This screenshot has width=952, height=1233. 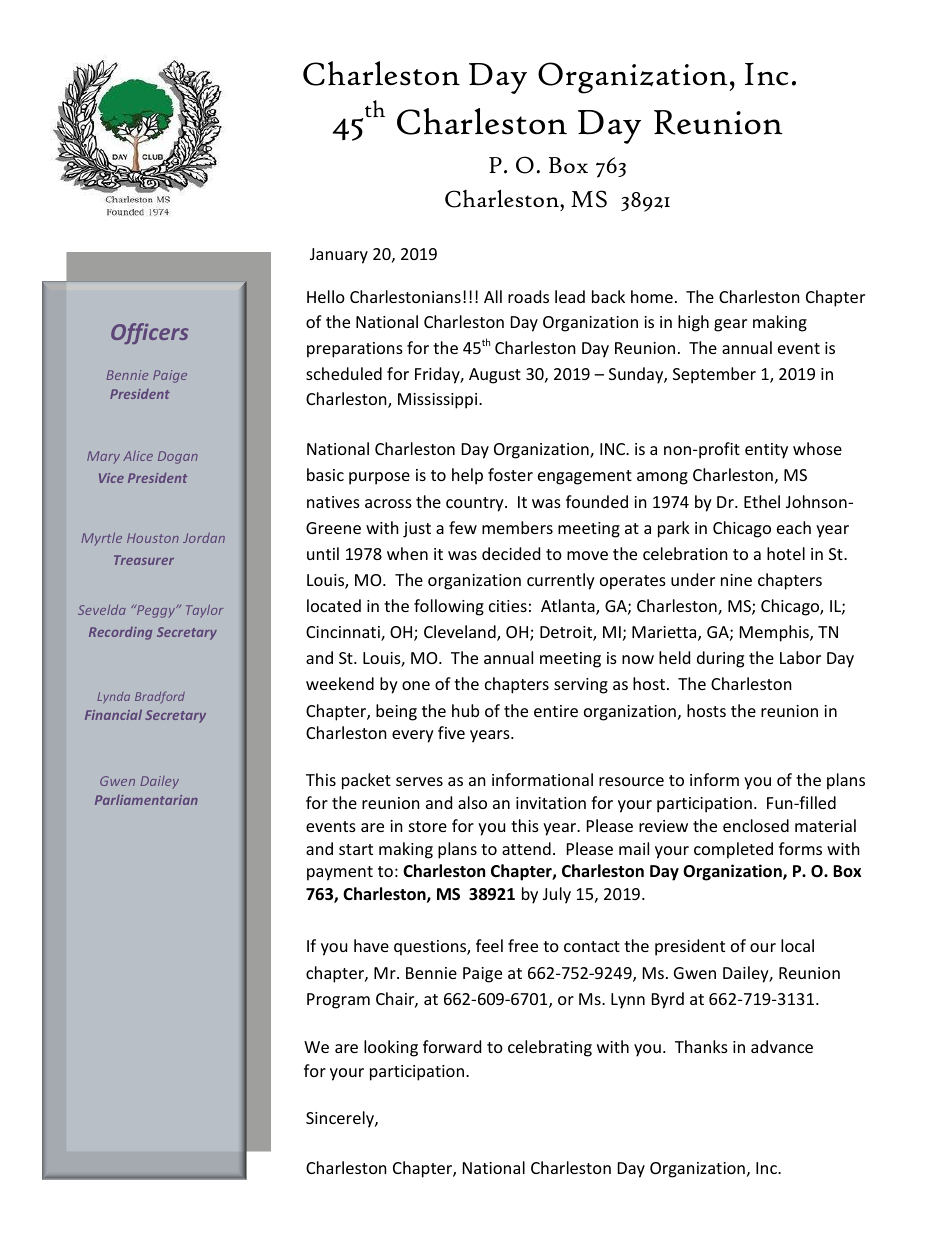 I want to click on Thanks, so click(x=701, y=1046).
